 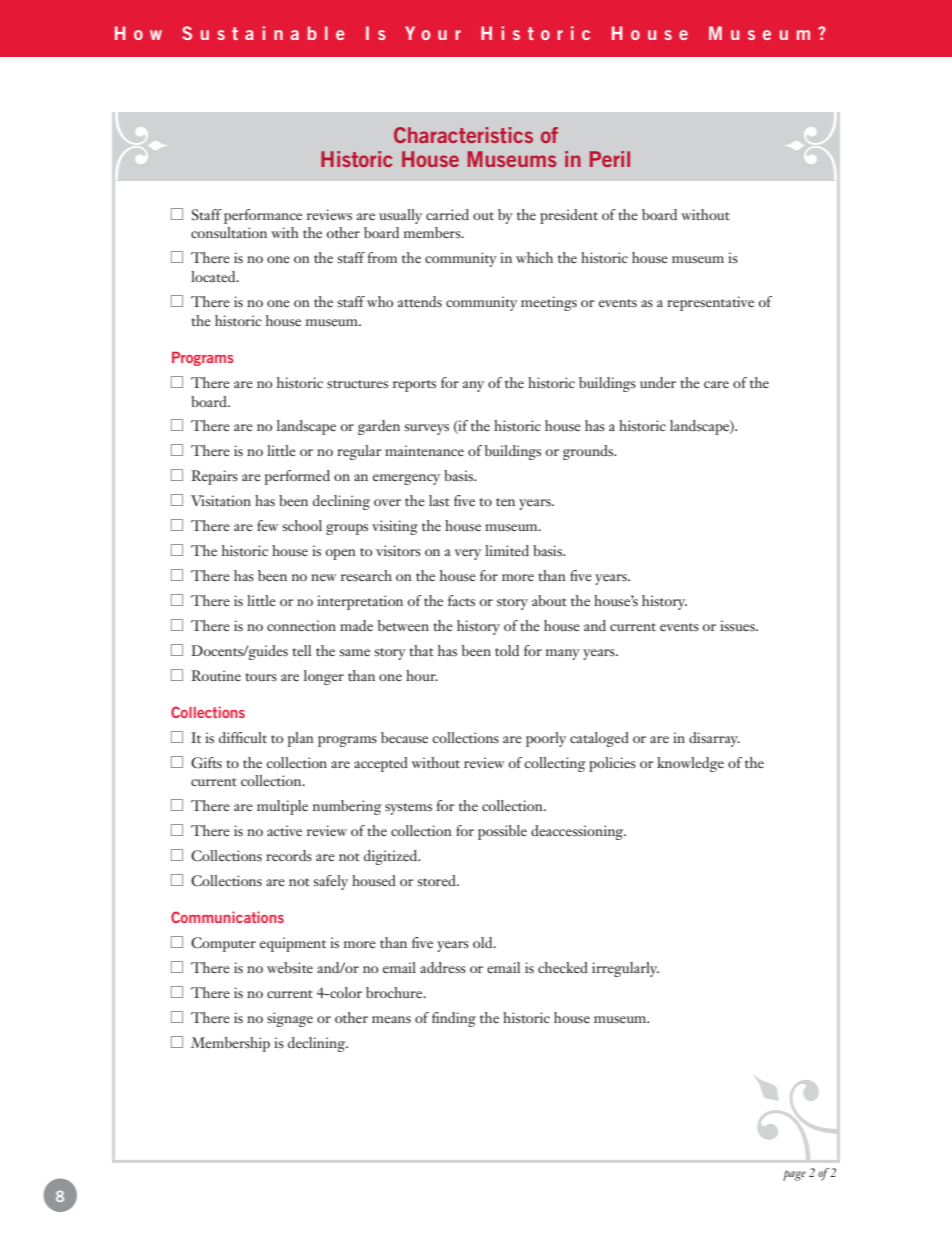 I want to click on page, so click(x=794, y=1175).
